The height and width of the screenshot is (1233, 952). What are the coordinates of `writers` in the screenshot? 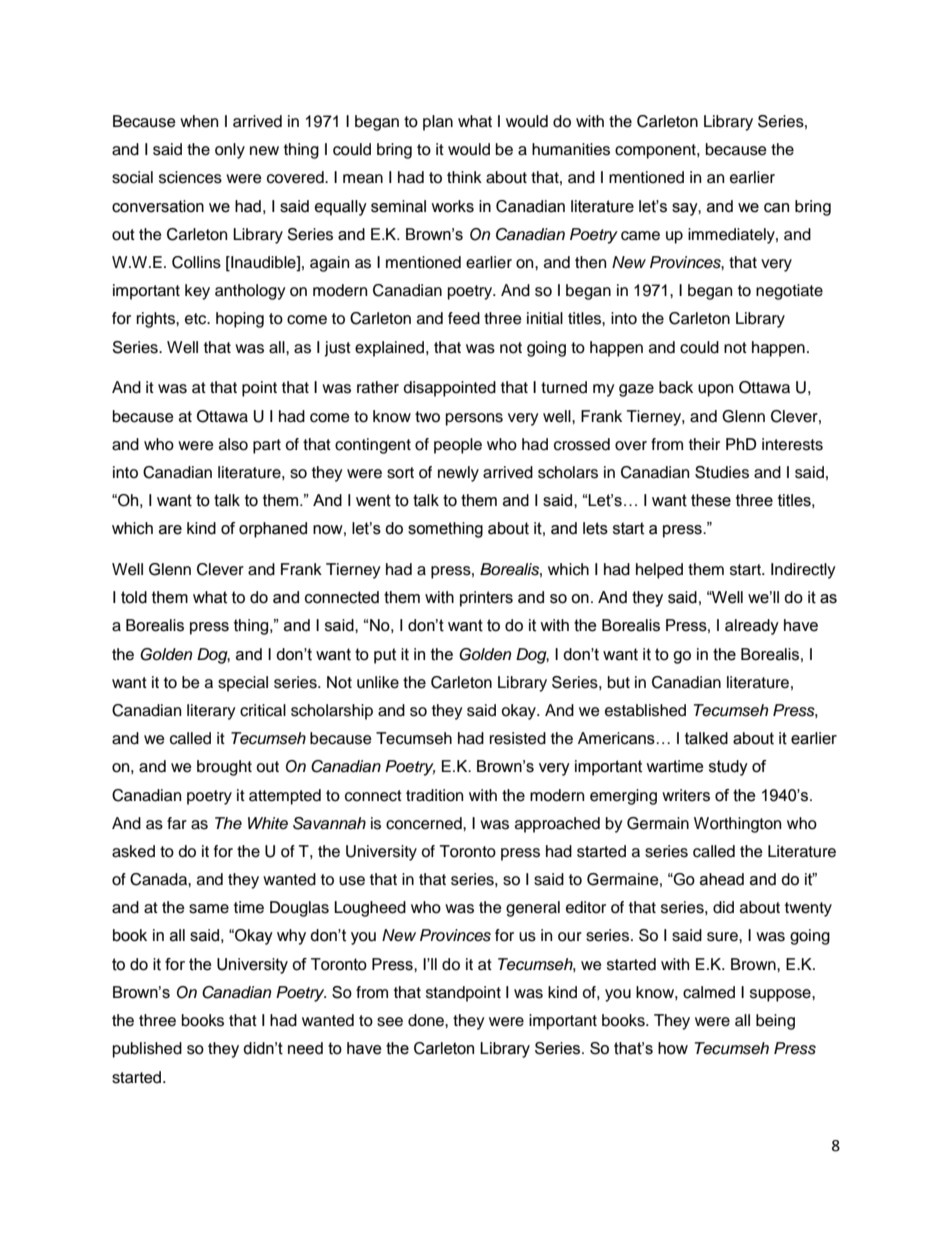 It's located at (686, 795).
